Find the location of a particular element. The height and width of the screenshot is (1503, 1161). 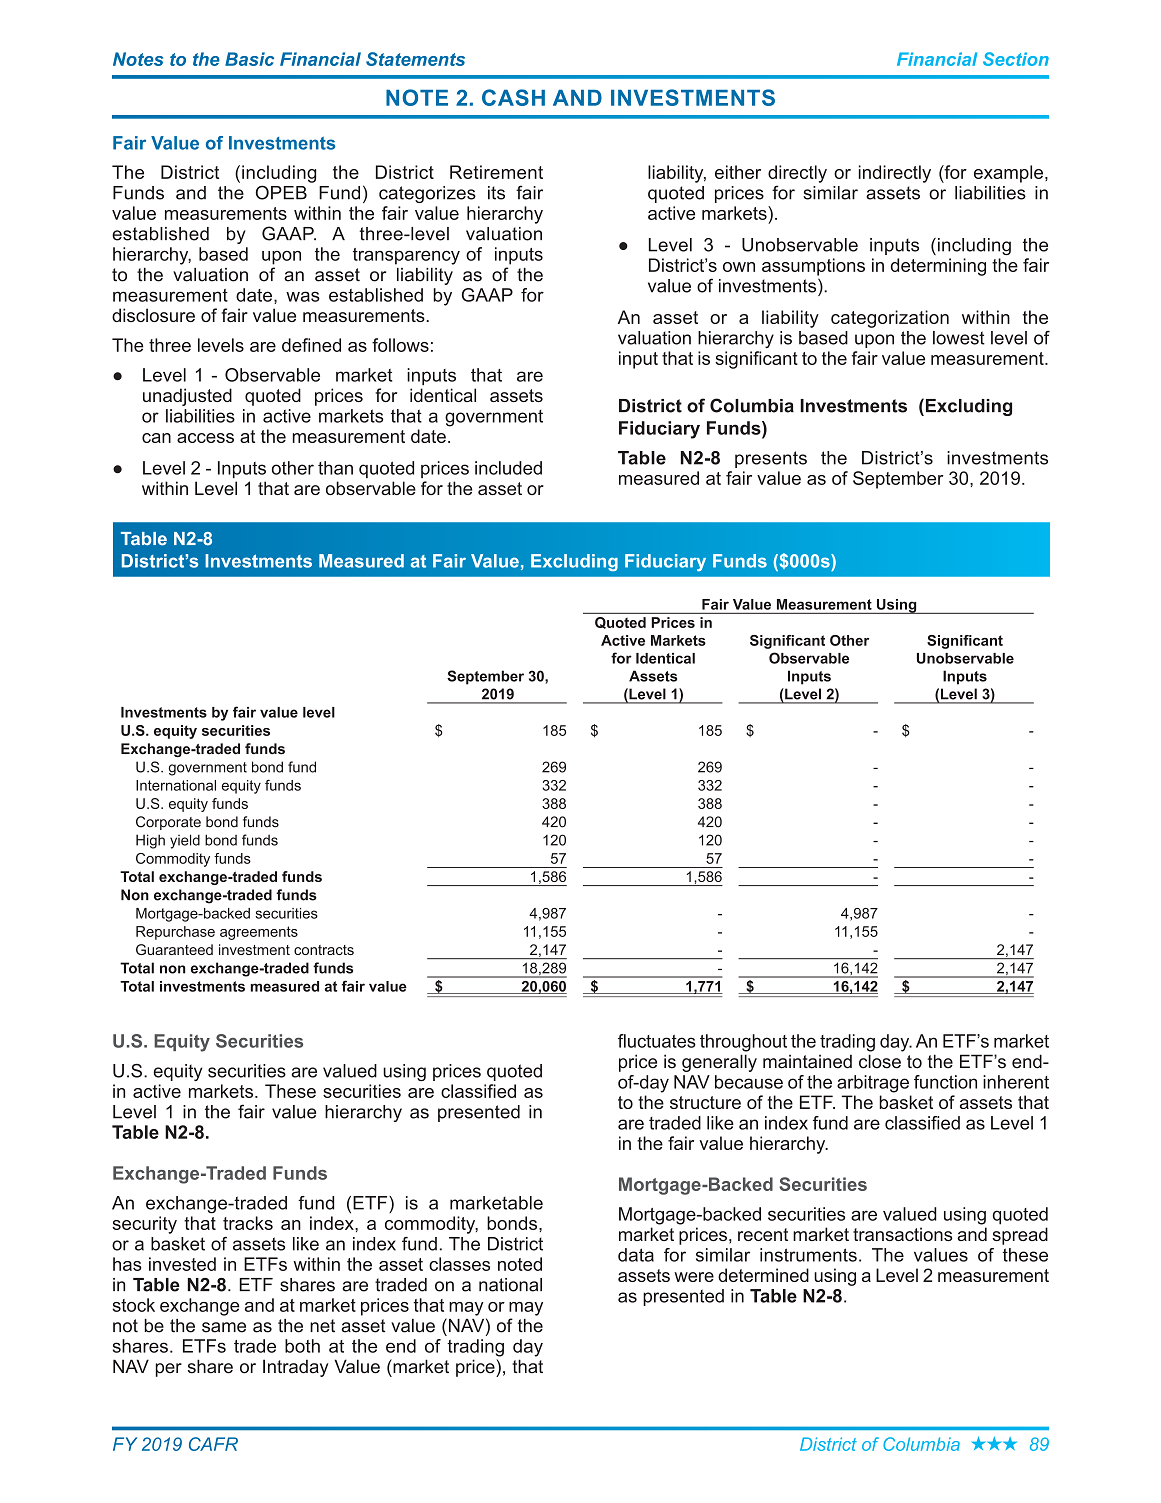

Repurchase is located at coordinates (175, 933).
